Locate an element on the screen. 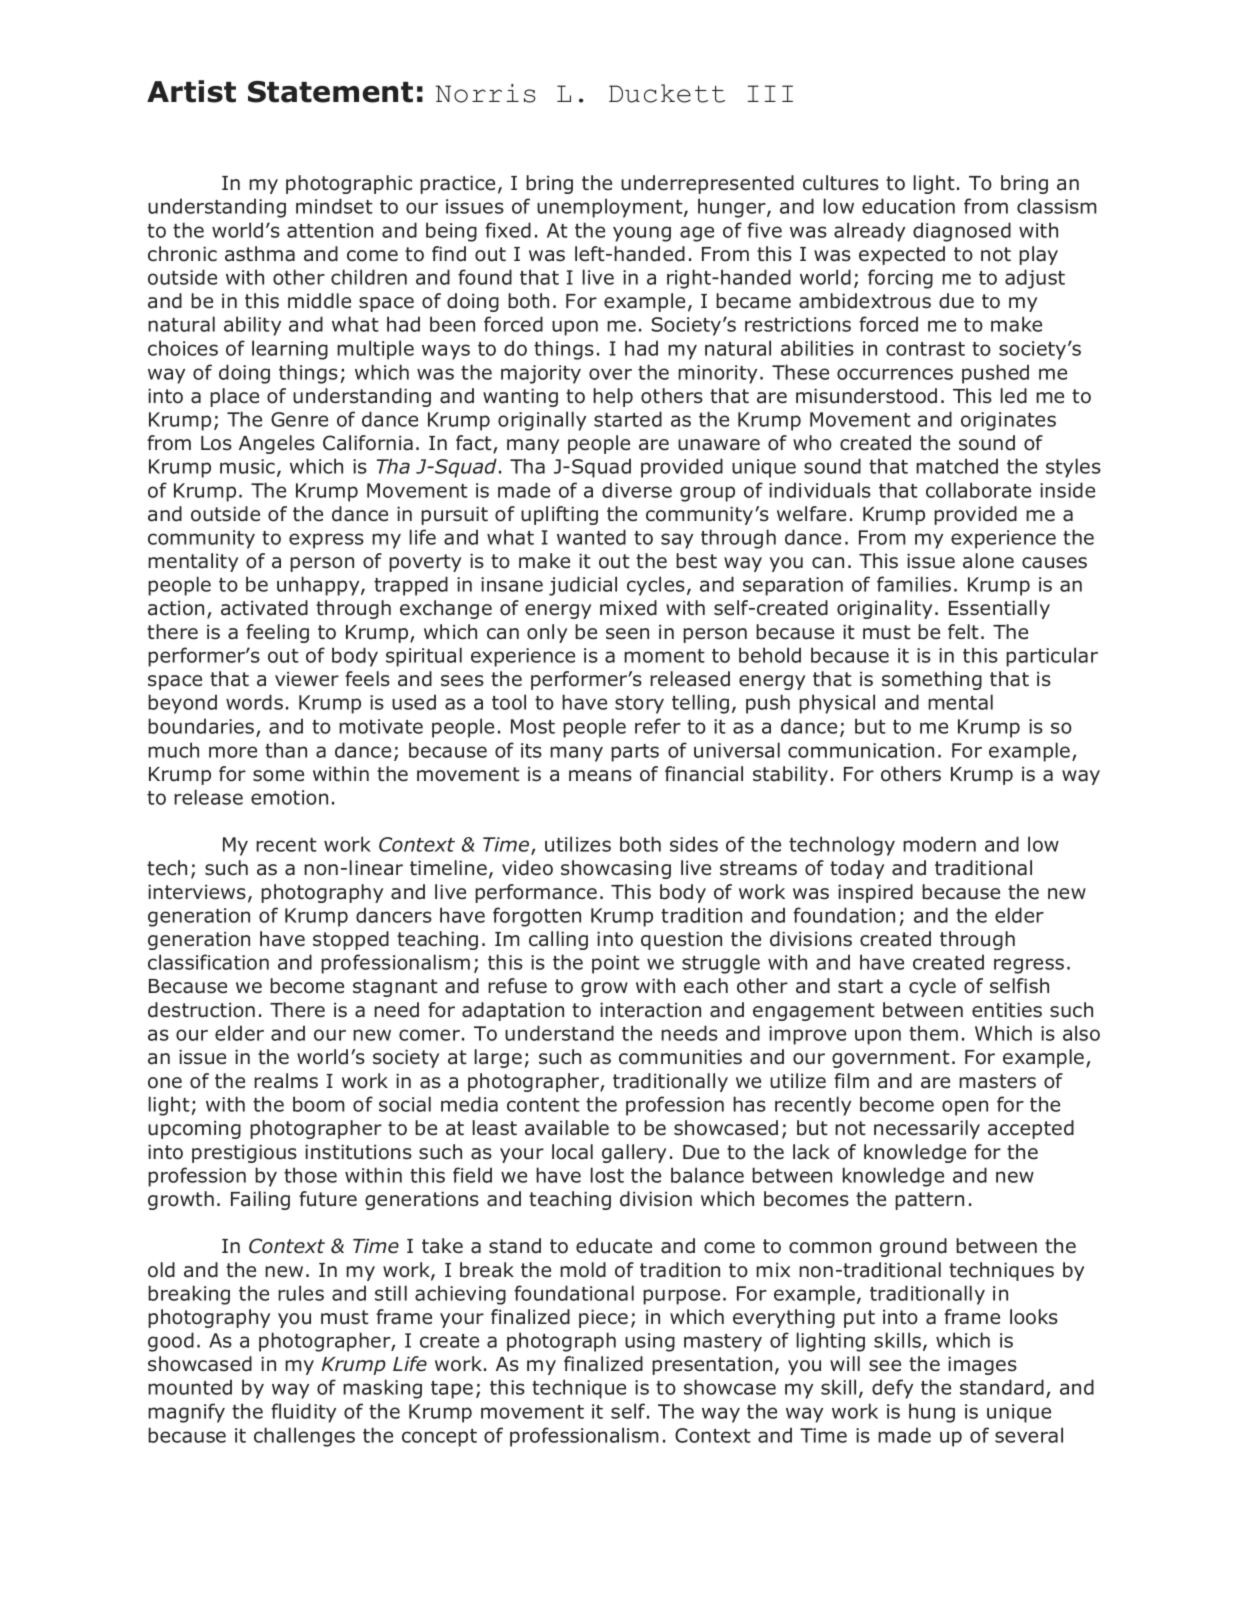 The height and width of the screenshot is (1620, 1252). education is located at coordinates (908, 206).
